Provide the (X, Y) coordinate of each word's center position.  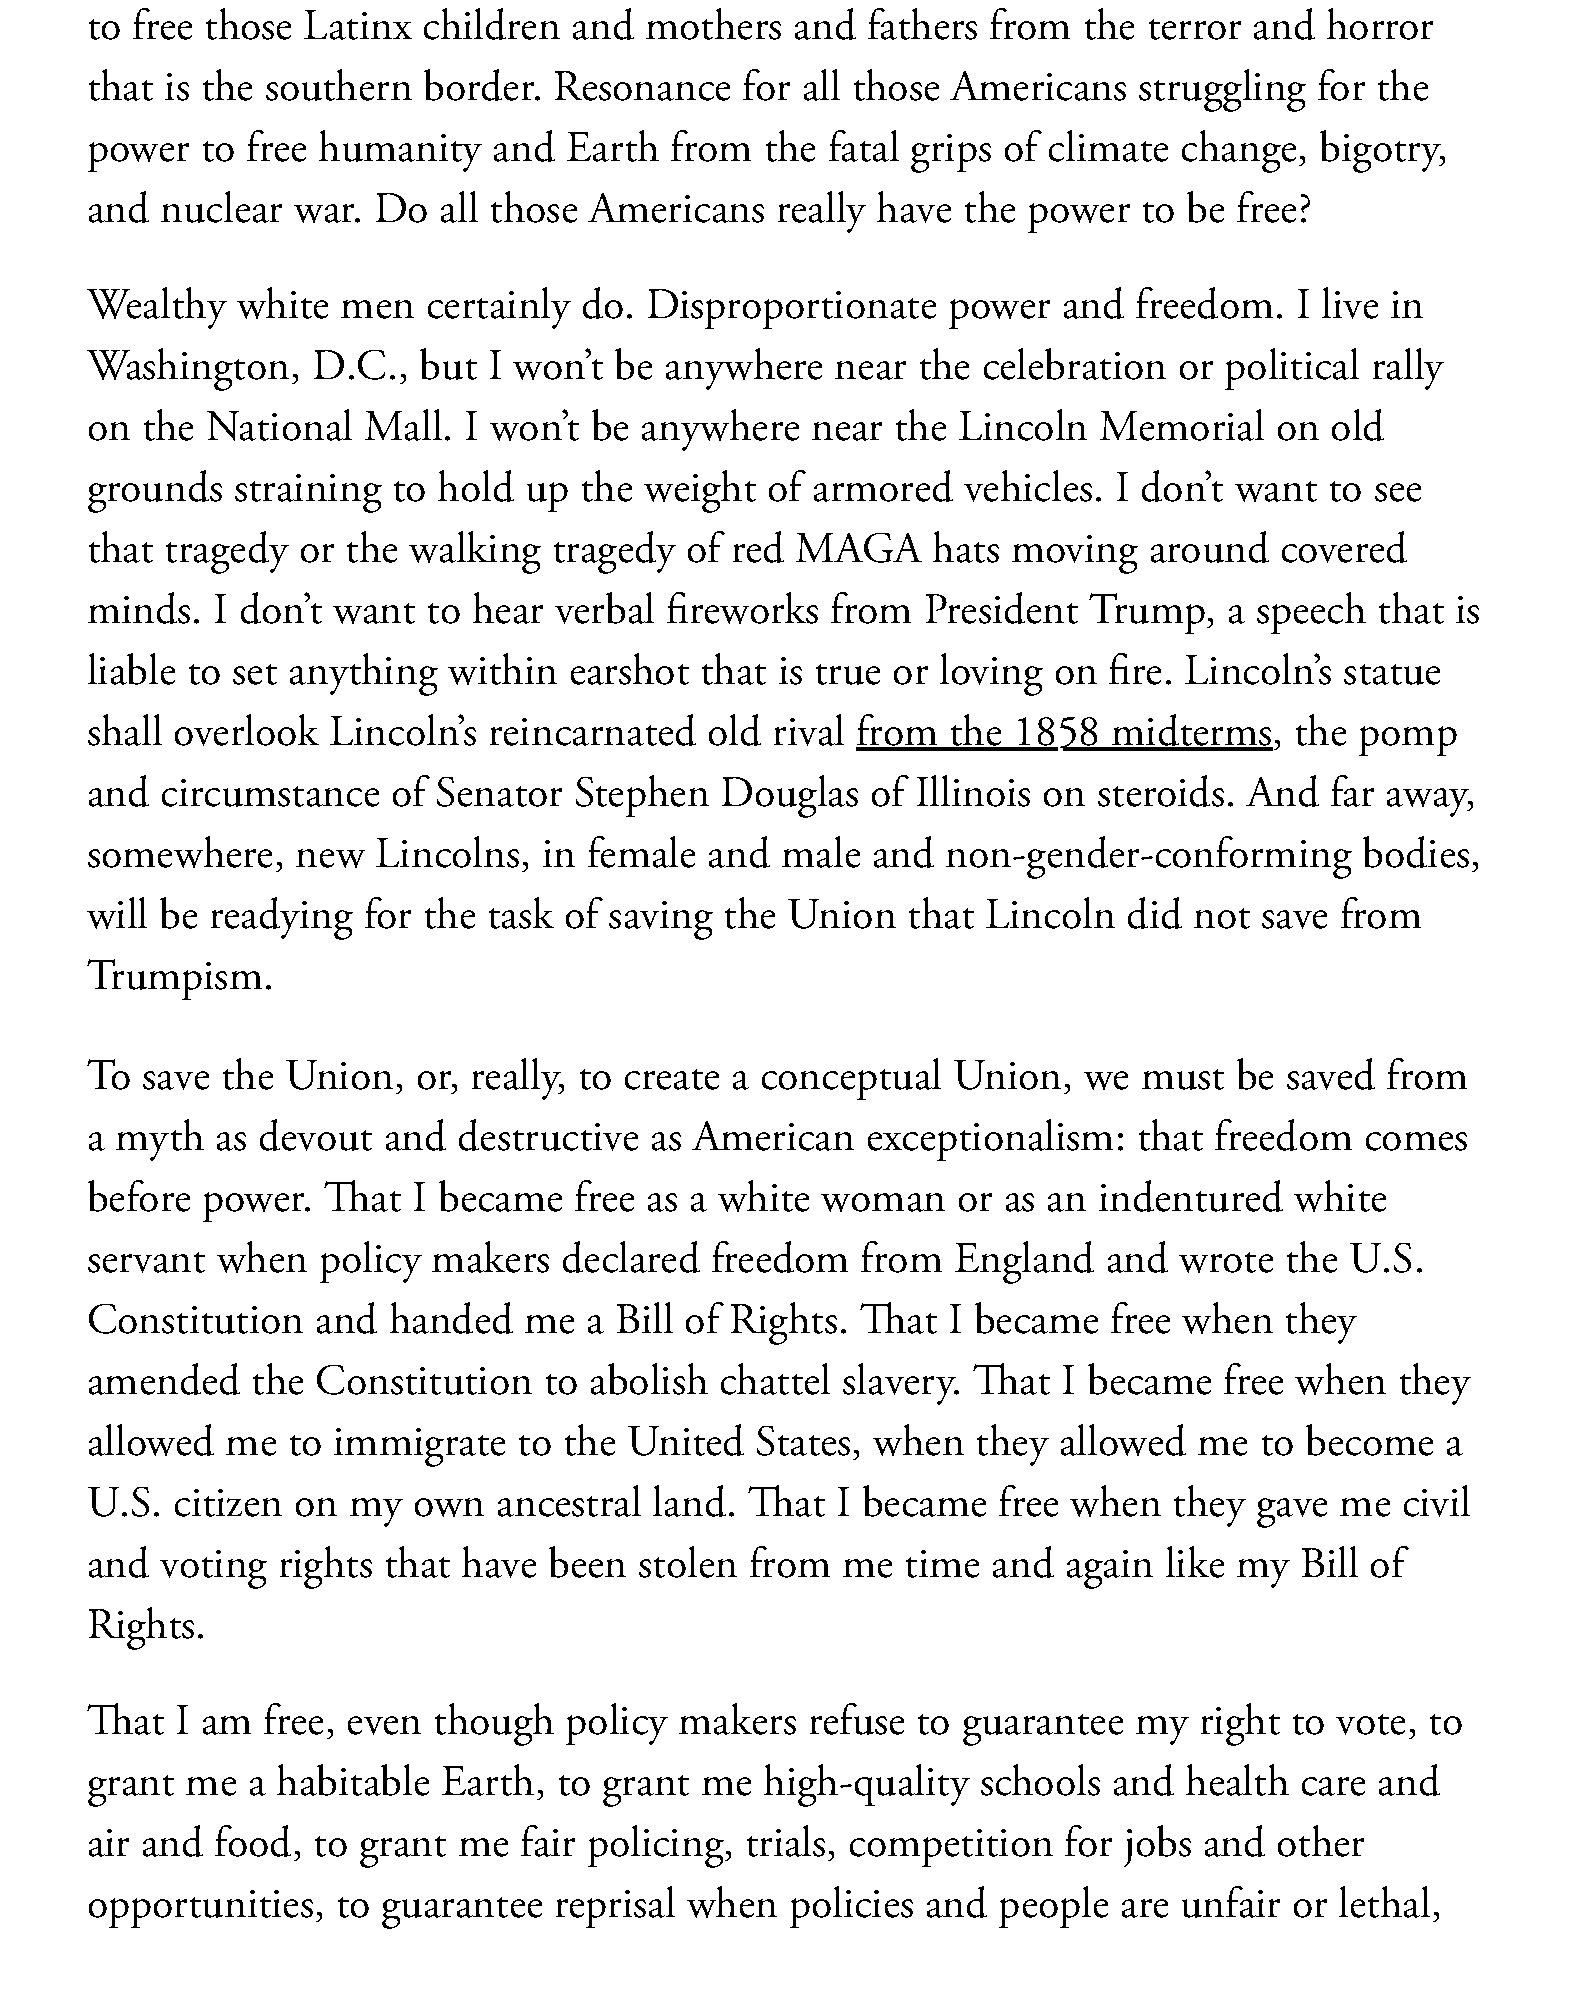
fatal (864, 146)
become (1369, 1440)
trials (786, 1841)
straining (308, 493)
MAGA (859, 548)
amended (164, 1379)
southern (339, 85)
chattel (775, 1379)
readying (282, 918)
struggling (1222, 90)
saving (661, 920)
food (253, 1841)
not (1222, 918)
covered (1344, 547)
